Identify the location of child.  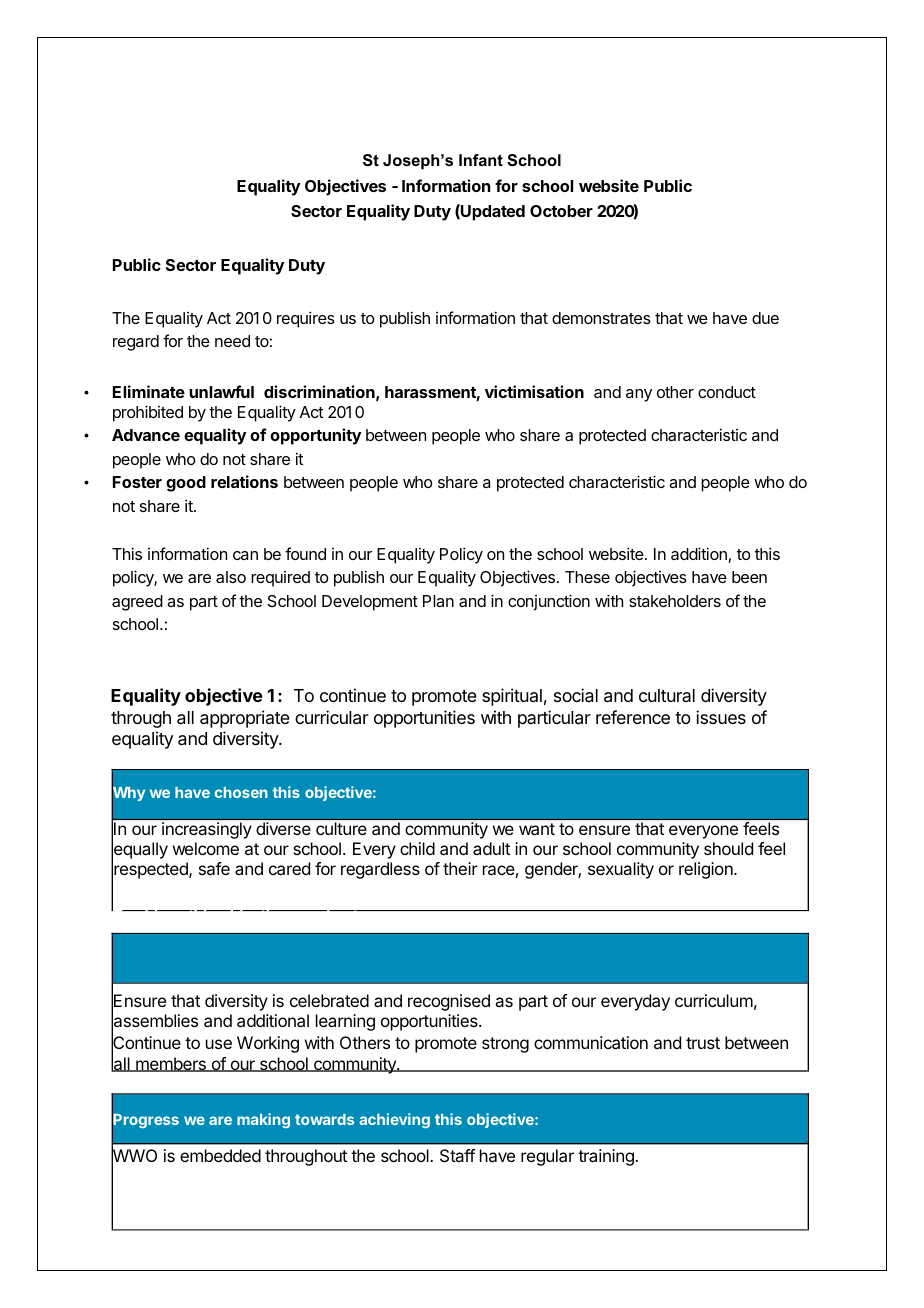
(417, 848).
